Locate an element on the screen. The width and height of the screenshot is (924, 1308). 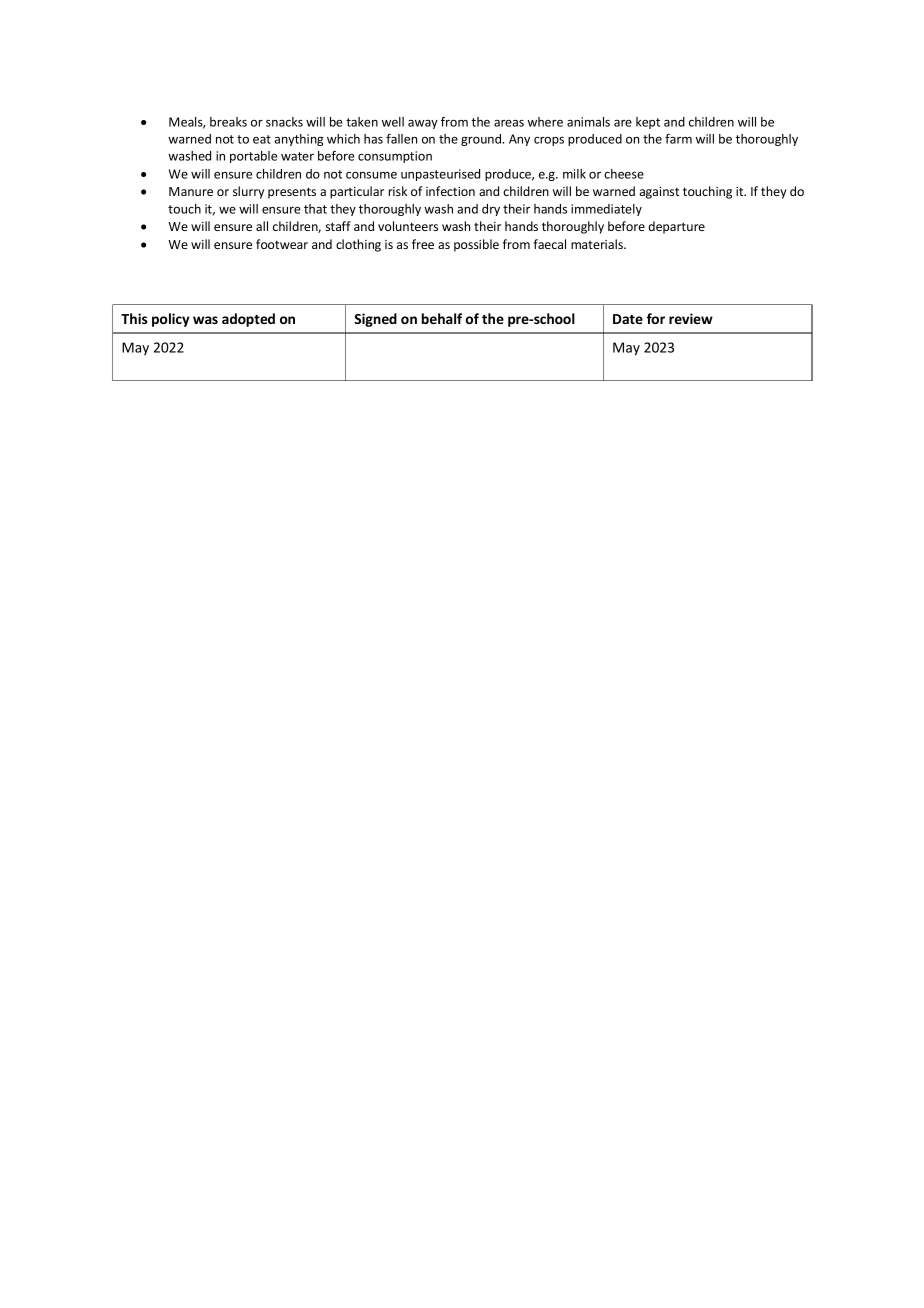
Manure is located at coordinates (191, 191).
